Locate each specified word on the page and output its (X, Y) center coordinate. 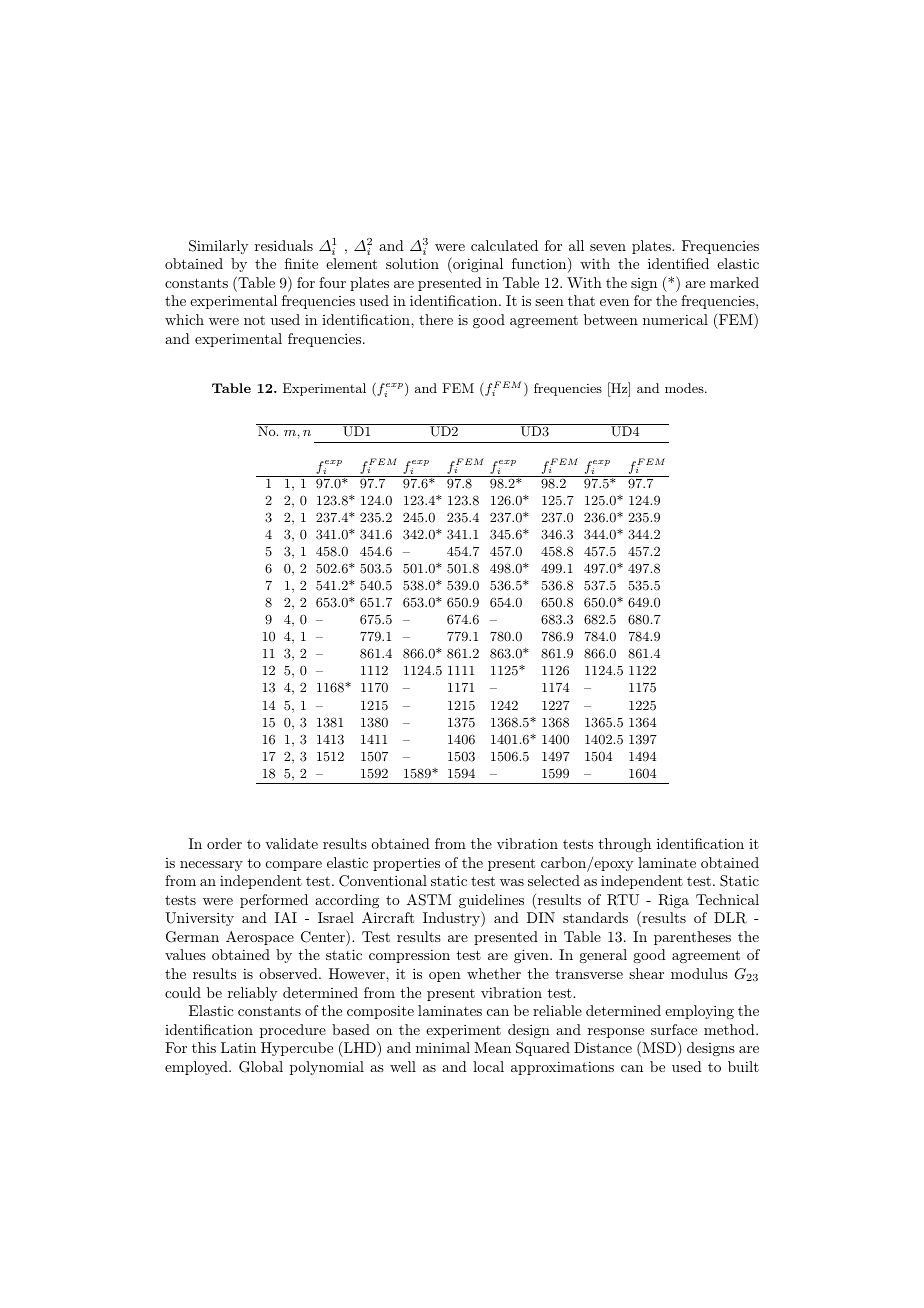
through (625, 845)
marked (734, 282)
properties (406, 864)
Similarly (218, 247)
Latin (238, 1047)
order (224, 843)
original (477, 265)
